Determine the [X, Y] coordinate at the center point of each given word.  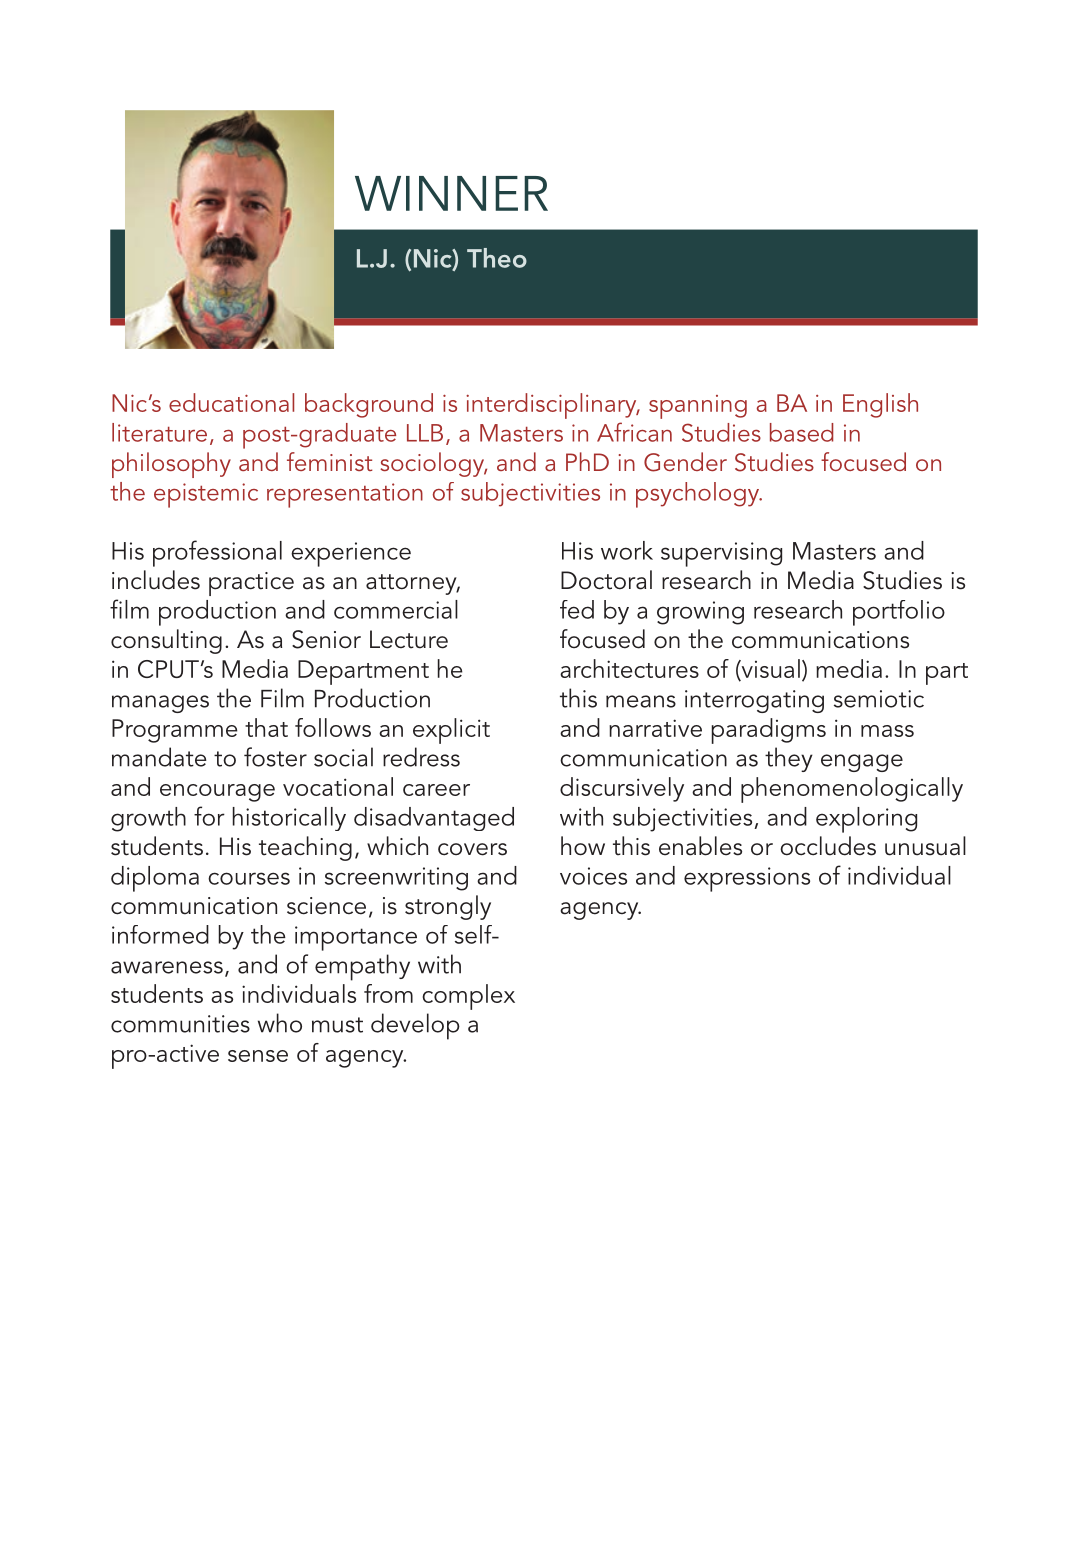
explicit [451, 731]
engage [862, 763]
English [880, 405]
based [801, 432]
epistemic [206, 495]
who [280, 1023]
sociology [433, 464]
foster [275, 757]
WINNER [451, 193]
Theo [497, 258]
